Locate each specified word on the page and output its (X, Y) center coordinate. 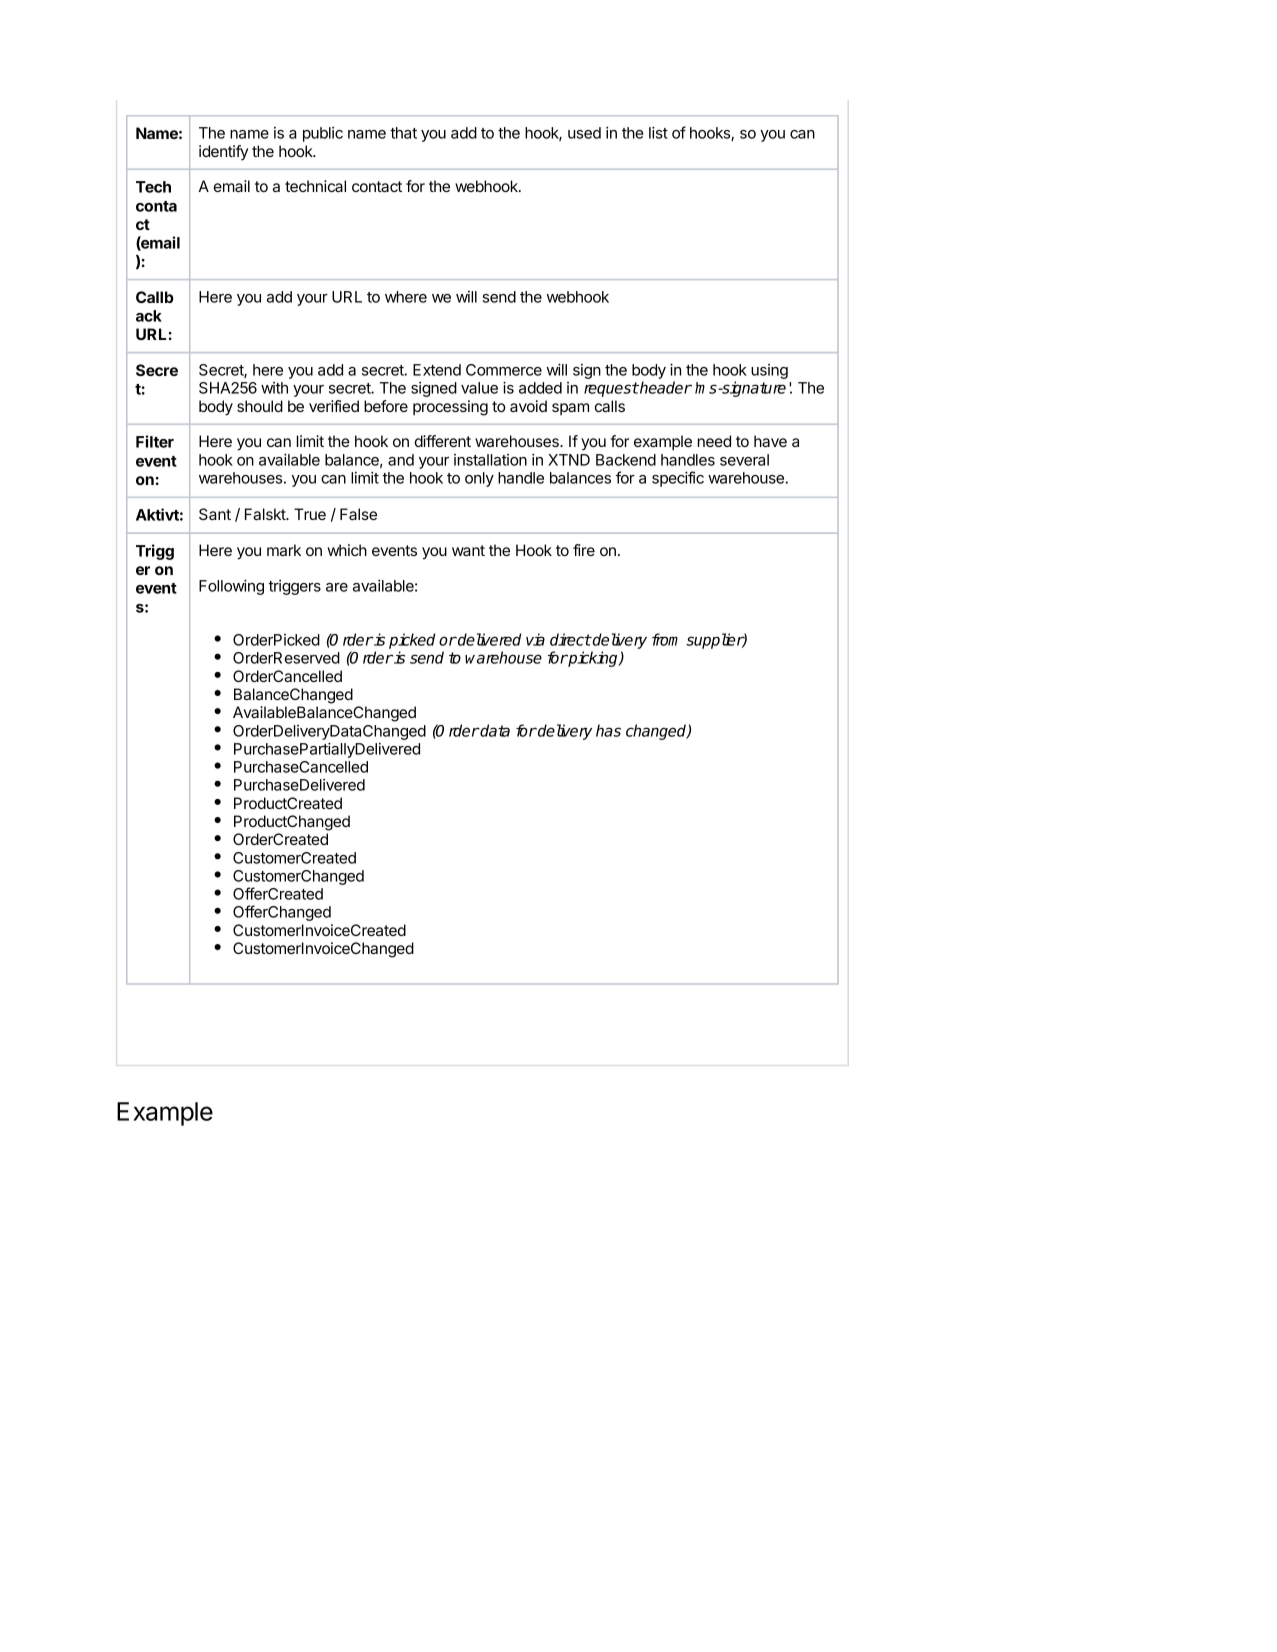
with (274, 388)
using (769, 371)
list (658, 132)
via (535, 639)
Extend (437, 370)
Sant (215, 514)
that (403, 133)
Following (231, 587)
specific (678, 479)
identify (223, 153)
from (665, 639)
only (479, 479)
